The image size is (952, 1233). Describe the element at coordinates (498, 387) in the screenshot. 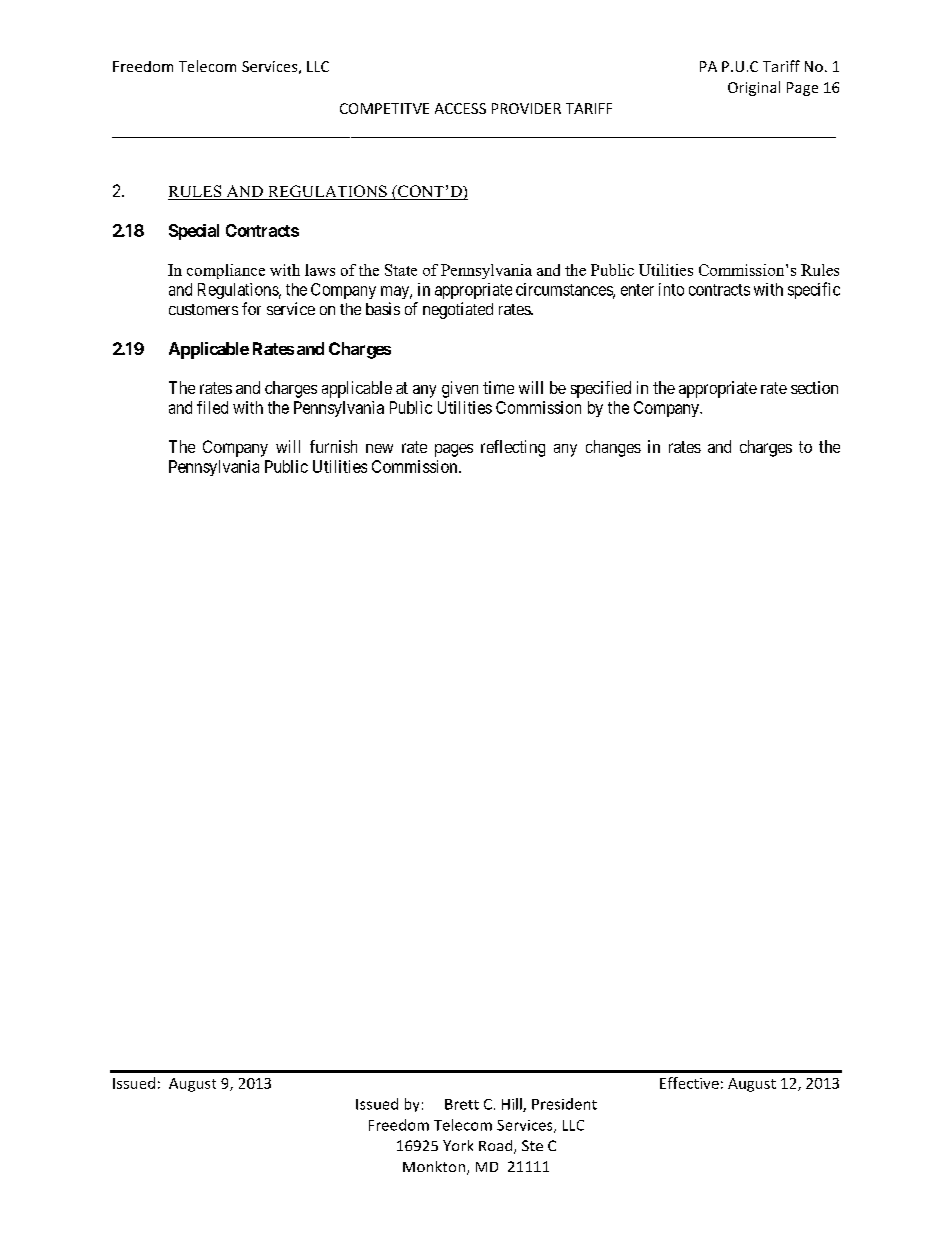

I see `time` at that location.
